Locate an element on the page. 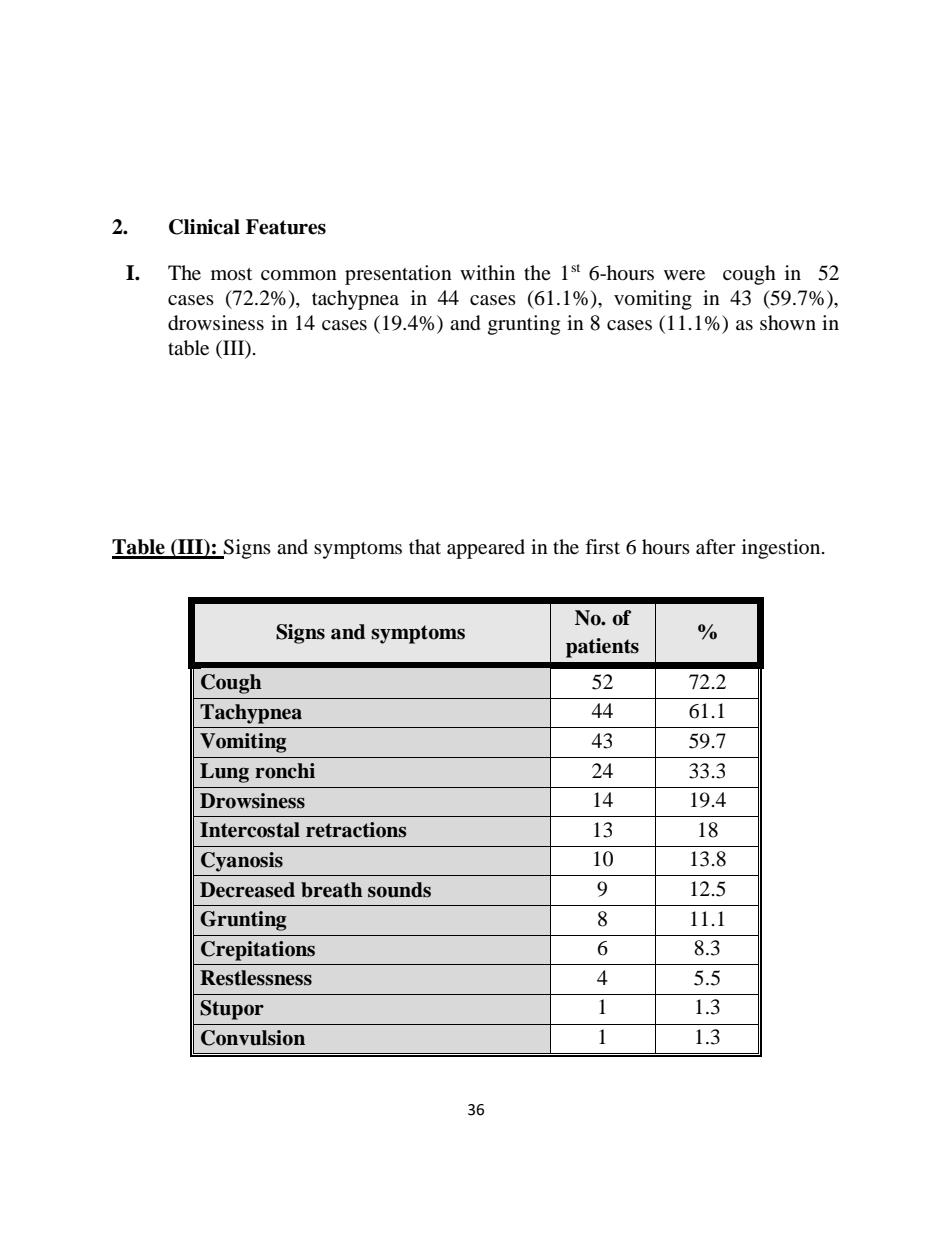 This document has height=1233, width=952. that is located at coordinates (425, 546).
